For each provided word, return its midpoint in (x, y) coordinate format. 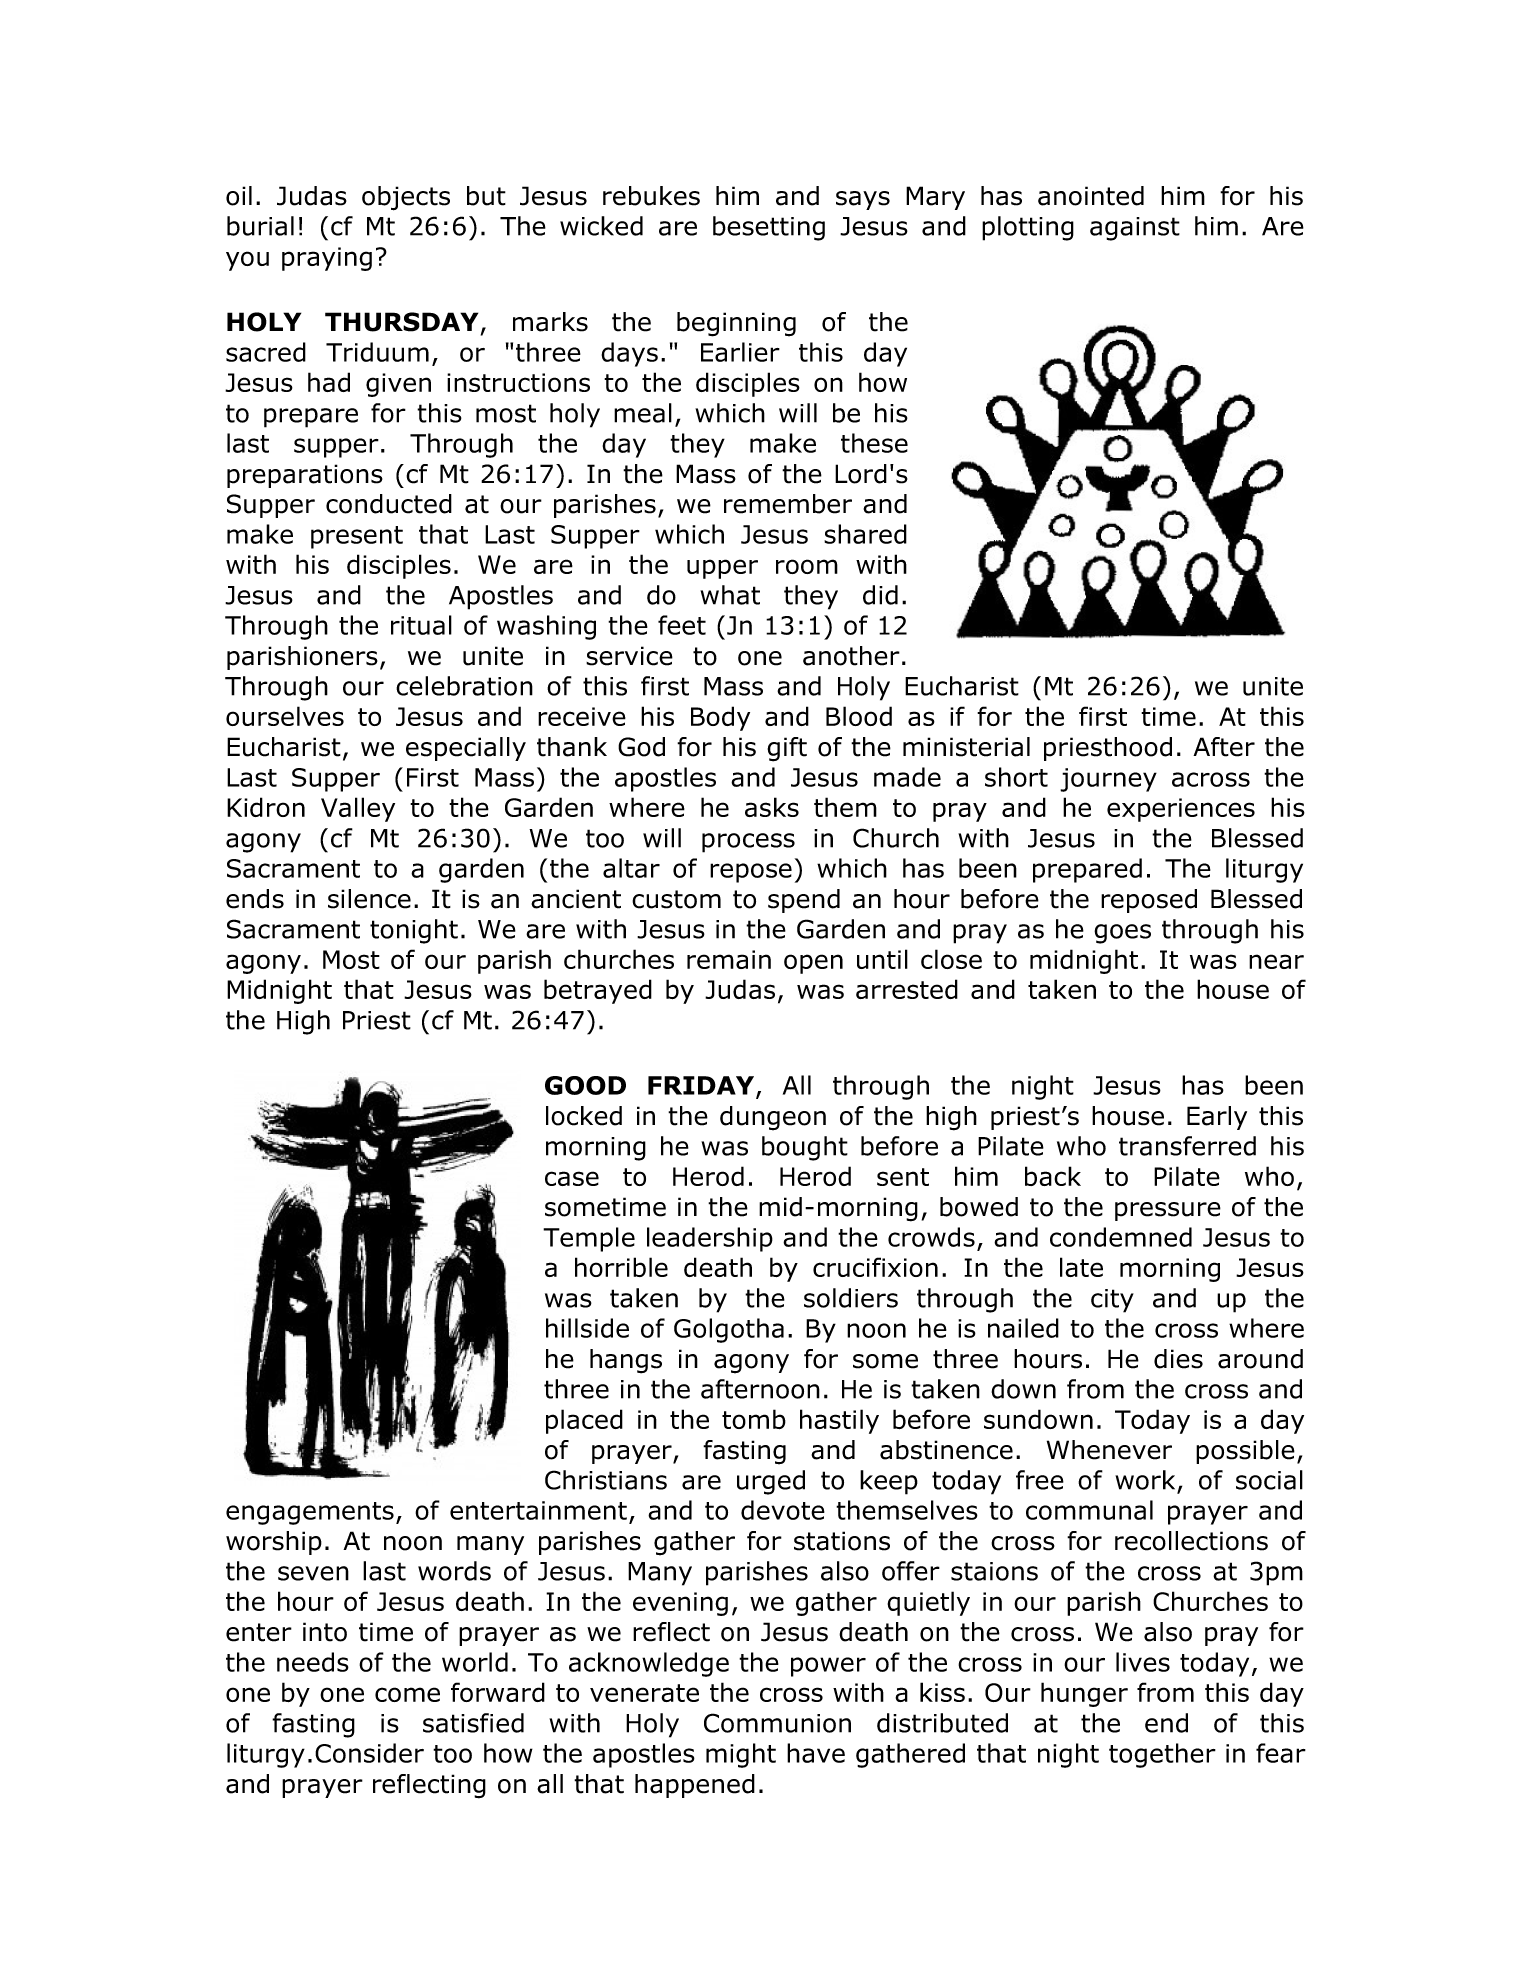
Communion (777, 1723)
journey (1108, 780)
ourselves (285, 716)
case (572, 1178)
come (407, 1694)
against (1135, 229)
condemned (1121, 1237)
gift (787, 749)
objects (406, 198)
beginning (736, 324)
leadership (710, 1239)
